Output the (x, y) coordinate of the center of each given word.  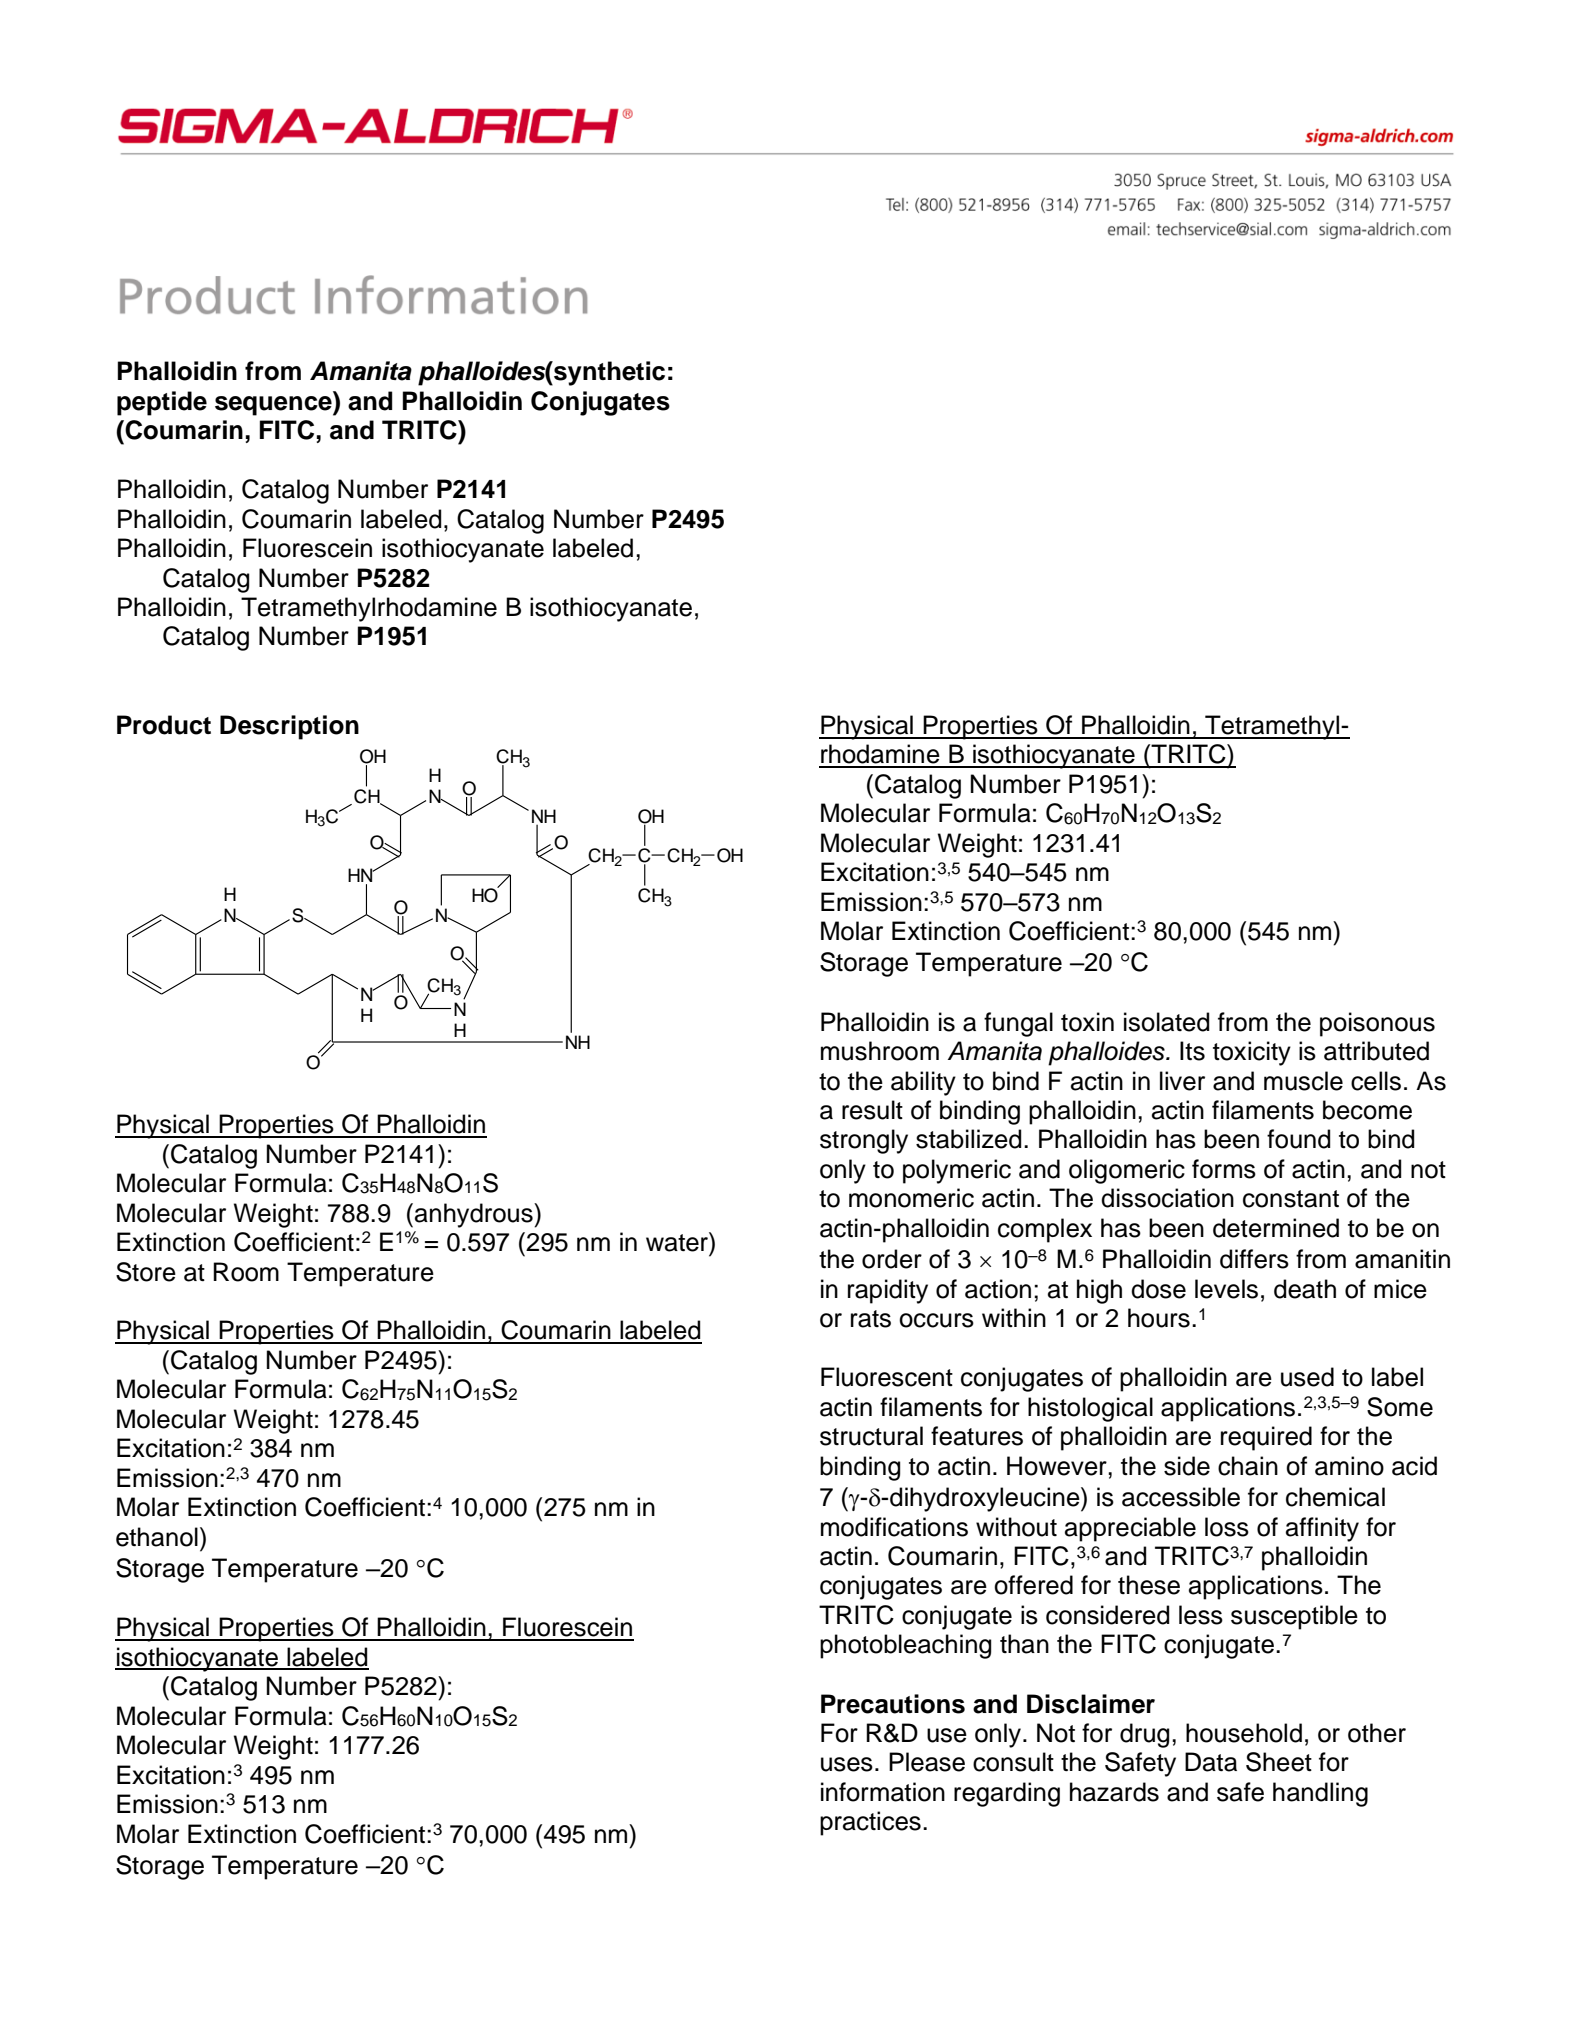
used (1307, 1377)
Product (164, 725)
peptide (162, 403)
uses (847, 1764)
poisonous (1377, 1024)
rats (871, 1319)
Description (289, 727)
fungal (1018, 1024)
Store (146, 1272)
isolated (1166, 1022)
